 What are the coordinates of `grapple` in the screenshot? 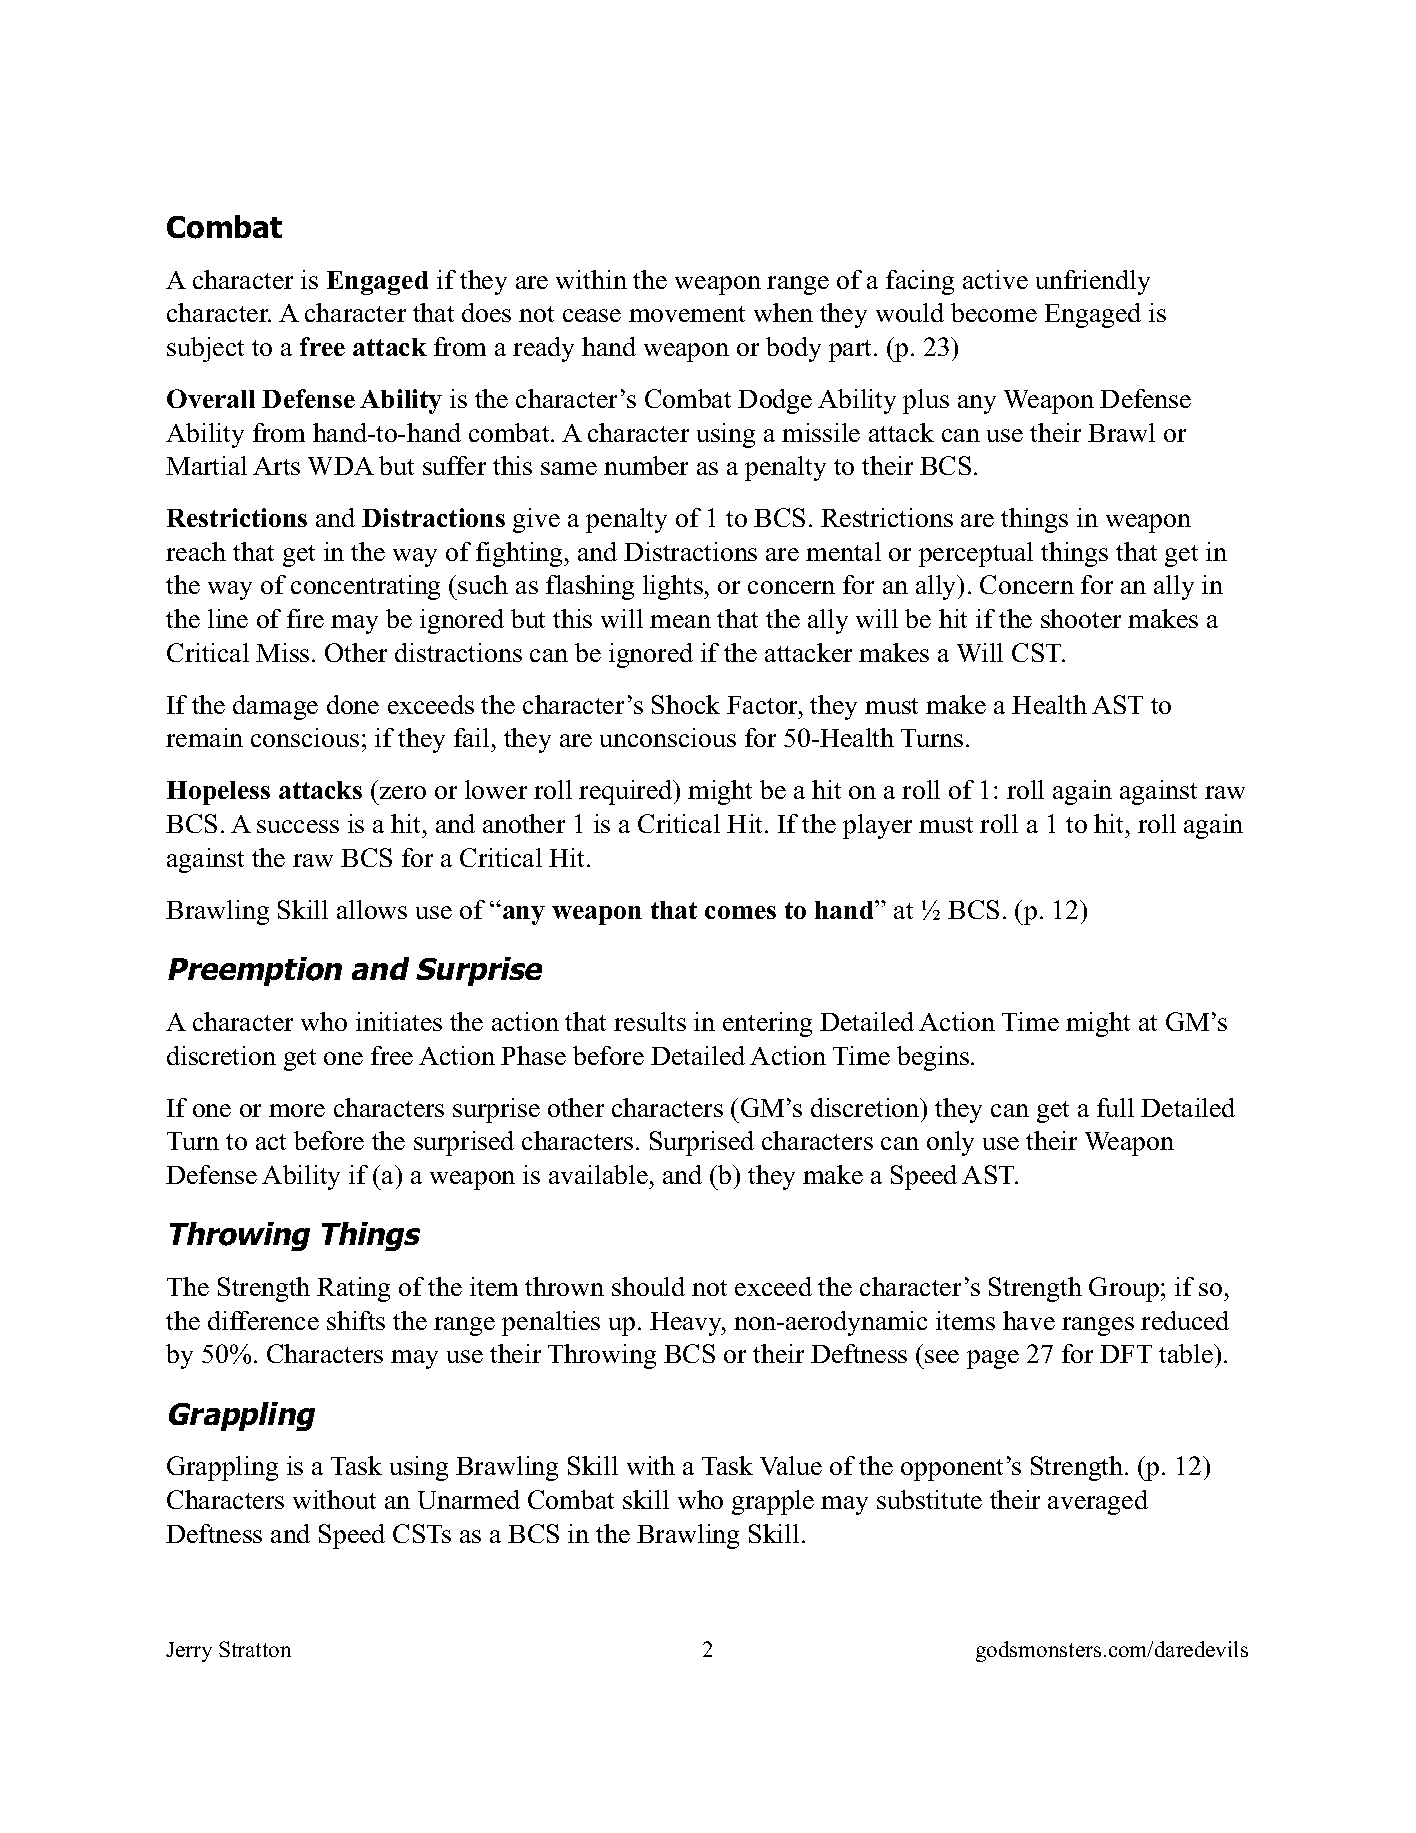 It's located at (773, 1502).
